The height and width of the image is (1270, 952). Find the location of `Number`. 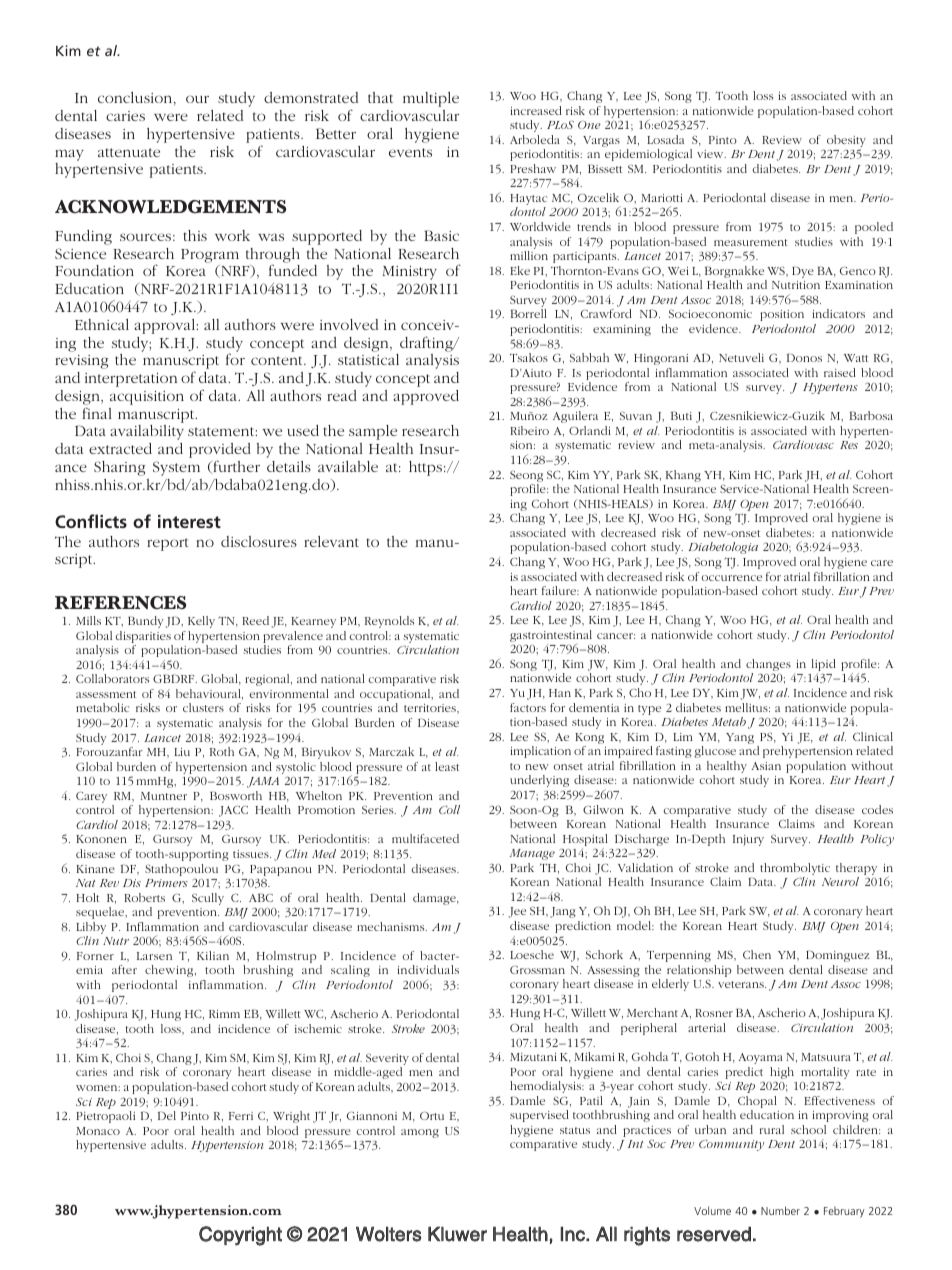

Number is located at coordinates (780, 1210).
